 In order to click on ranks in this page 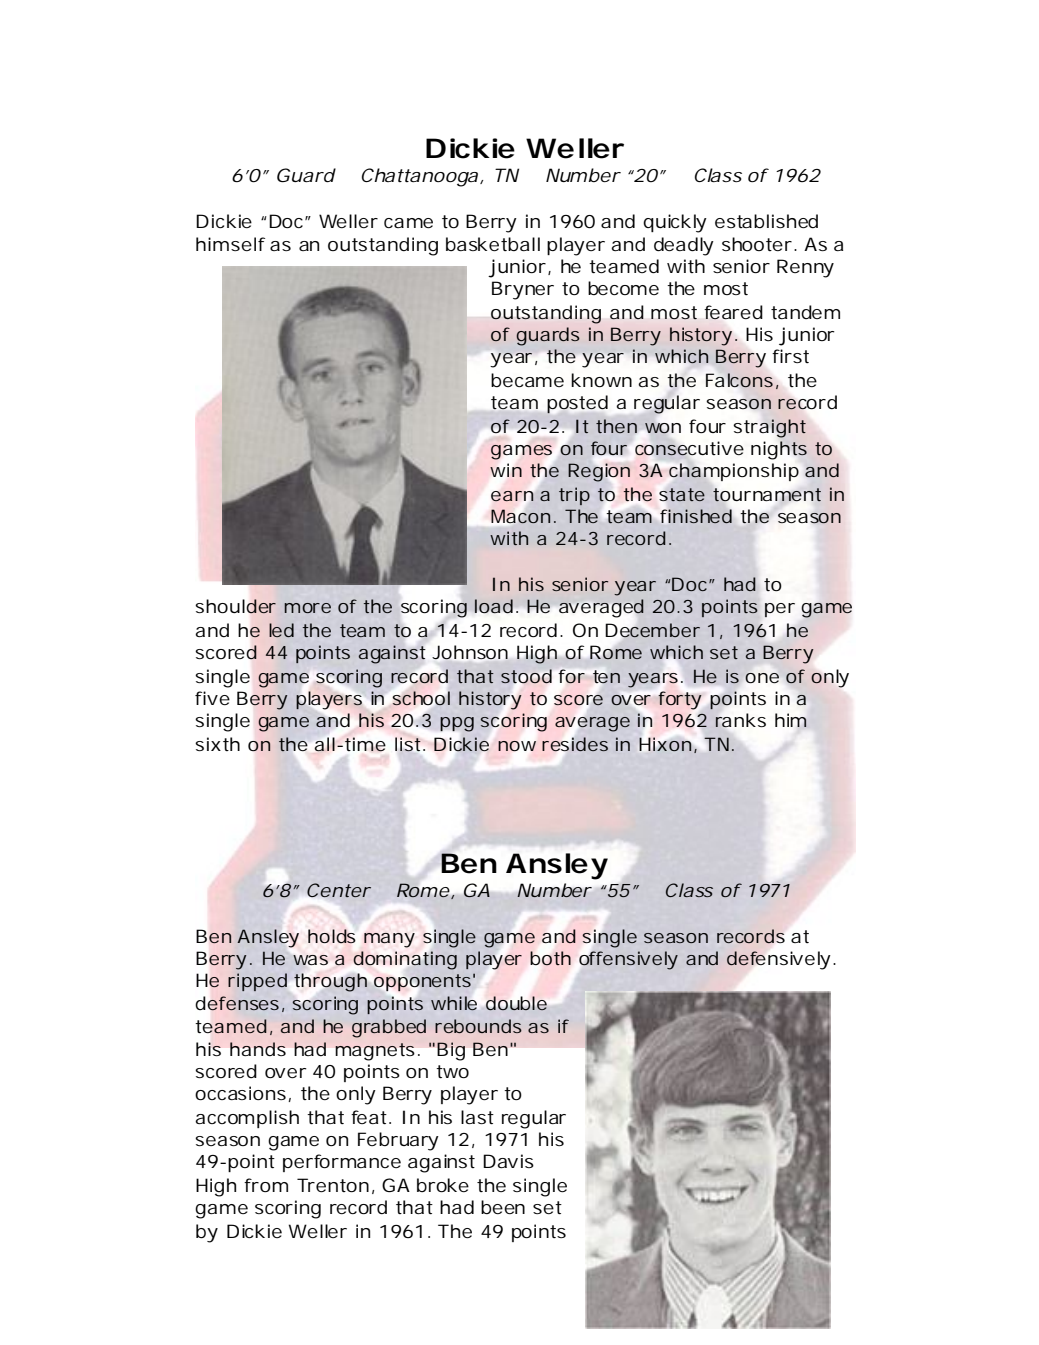, I will do `click(740, 720)`.
